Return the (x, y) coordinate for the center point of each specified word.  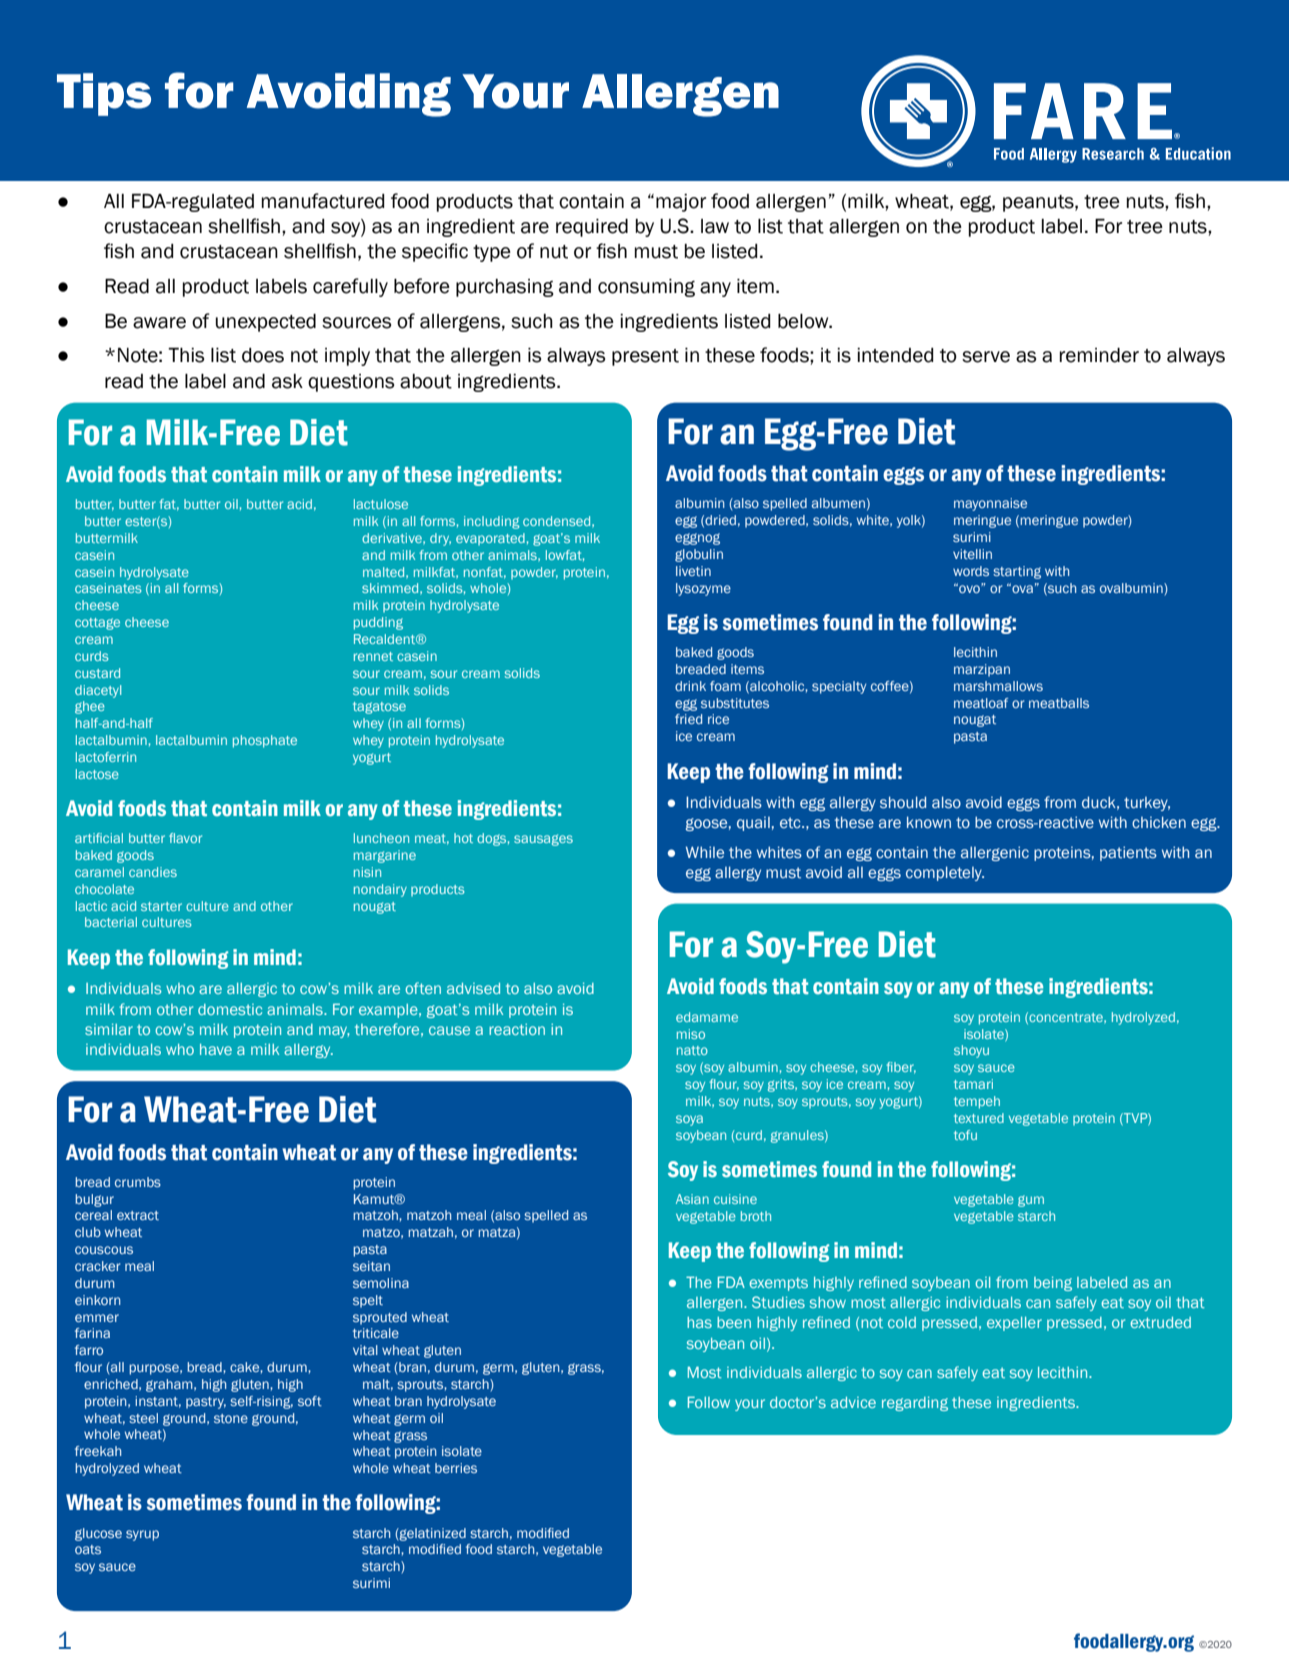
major (681, 203)
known (929, 822)
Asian (692, 1199)
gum (1031, 1201)
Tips (104, 94)
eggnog (697, 539)
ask (287, 381)
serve (986, 357)
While (705, 852)
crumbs (138, 1182)
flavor (185, 838)
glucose (98, 1534)
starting (1017, 572)
